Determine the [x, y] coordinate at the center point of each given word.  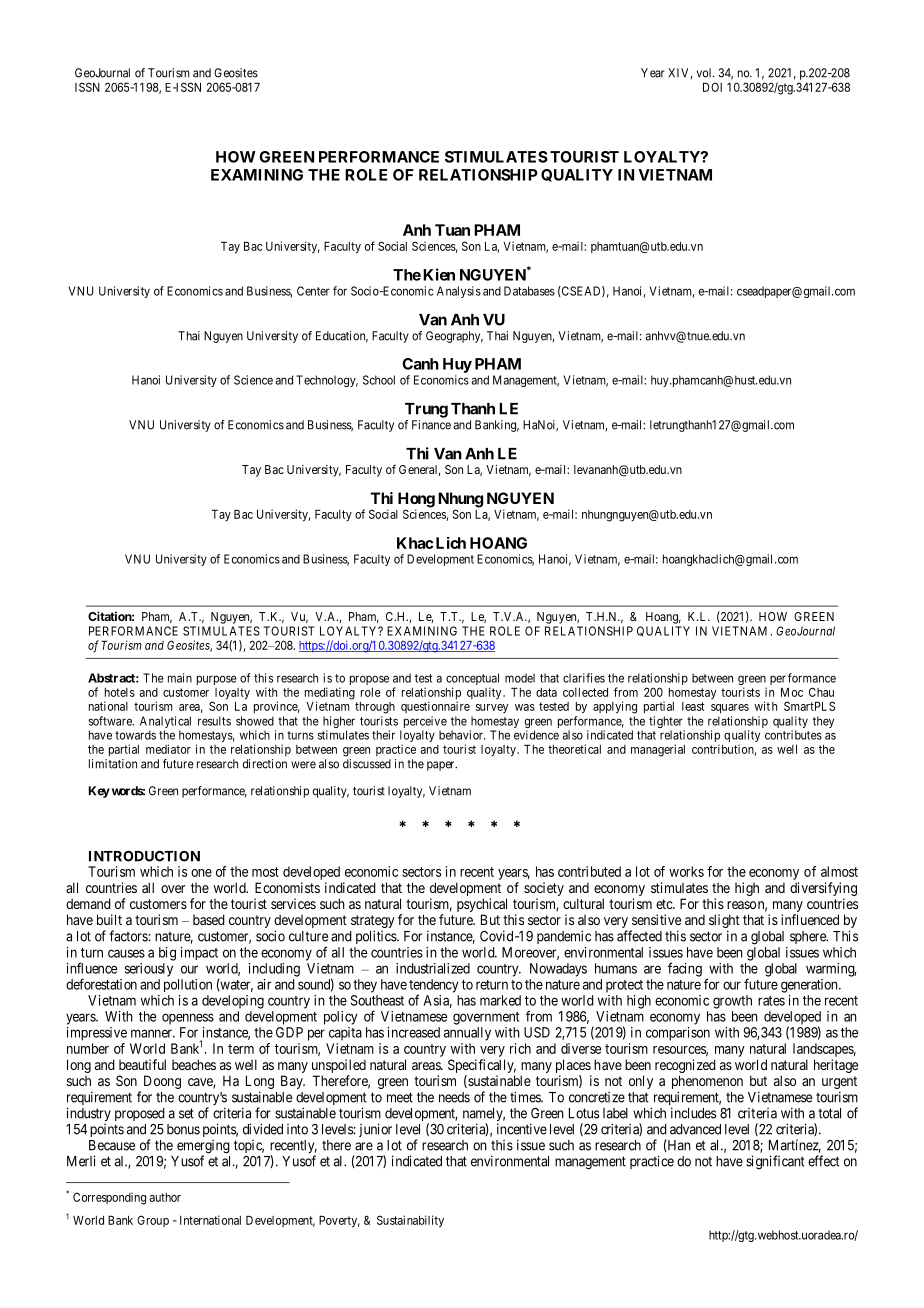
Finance [431, 425]
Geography [454, 337]
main [180, 678]
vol [705, 73]
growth [732, 1002]
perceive [425, 723]
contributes [793, 735]
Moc [792, 692]
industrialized [433, 968]
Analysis [459, 292]
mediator [168, 749]
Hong [416, 501]
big [167, 954]
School [379, 380]
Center [313, 291]
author [165, 1197]
